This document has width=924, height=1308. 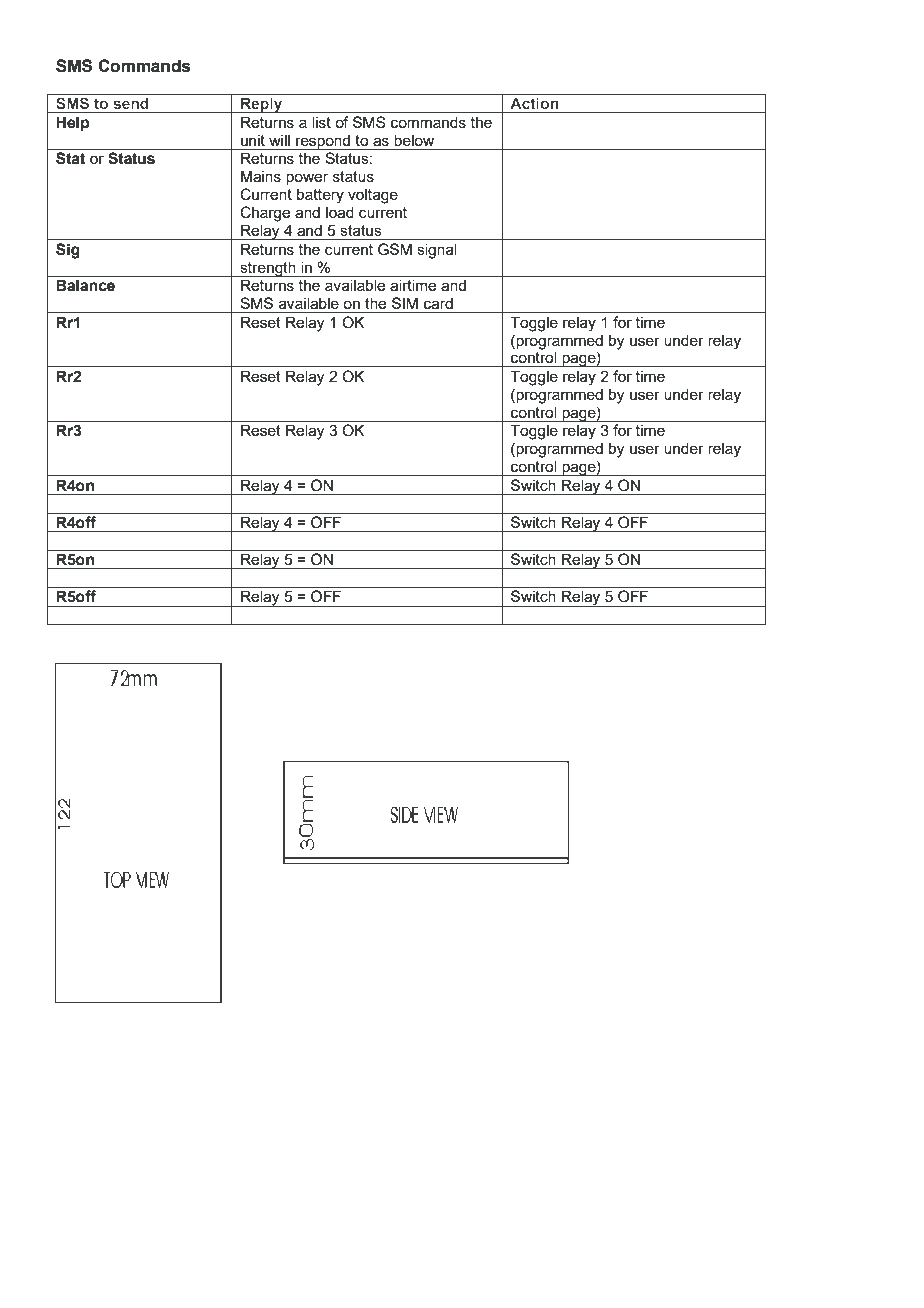 What do you see at coordinates (85, 285) in the document?
I see `Balance` at bounding box center [85, 285].
